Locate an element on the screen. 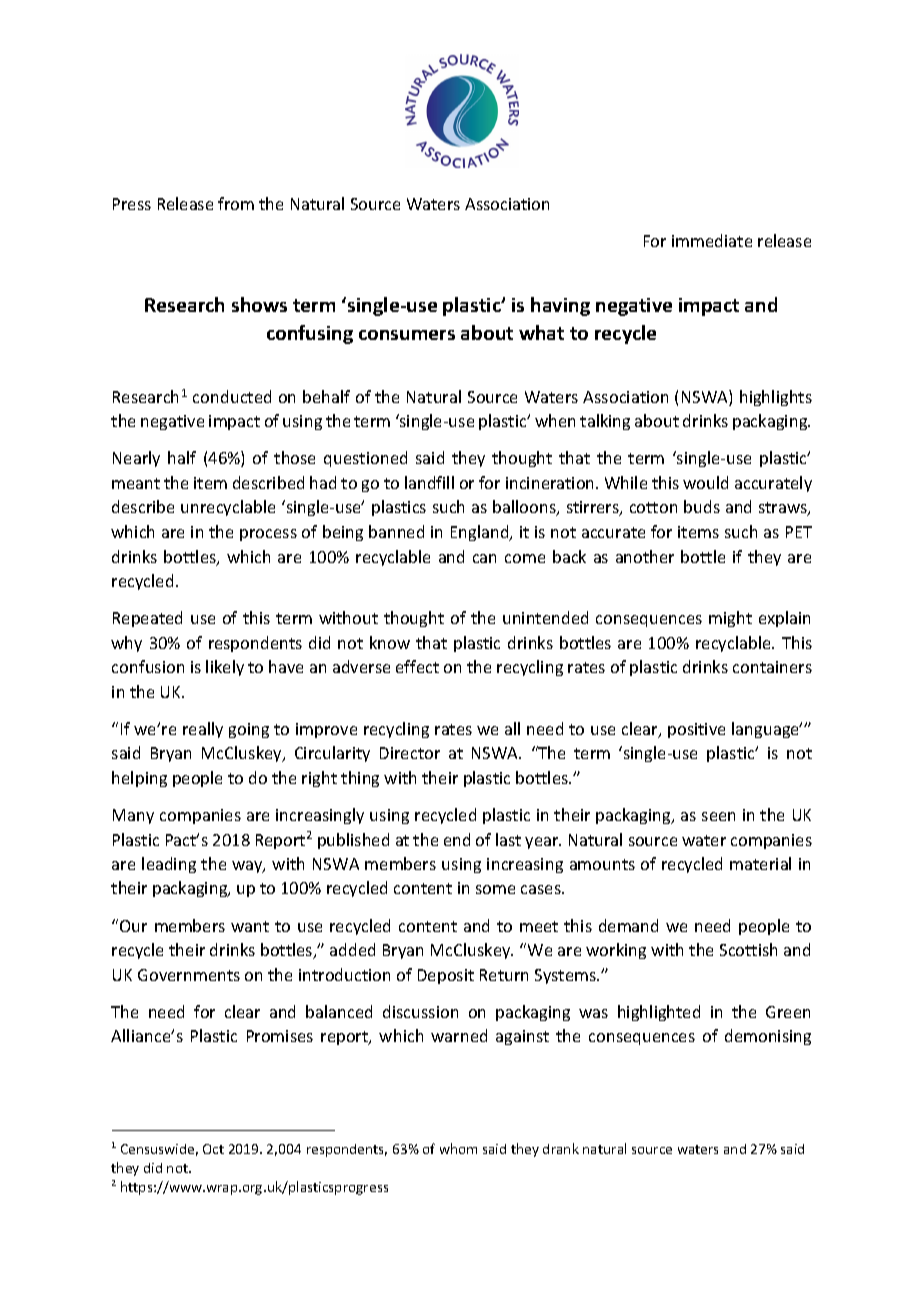 This screenshot has height=1308, width=924. whom is located at coordinates (458, 1148).
